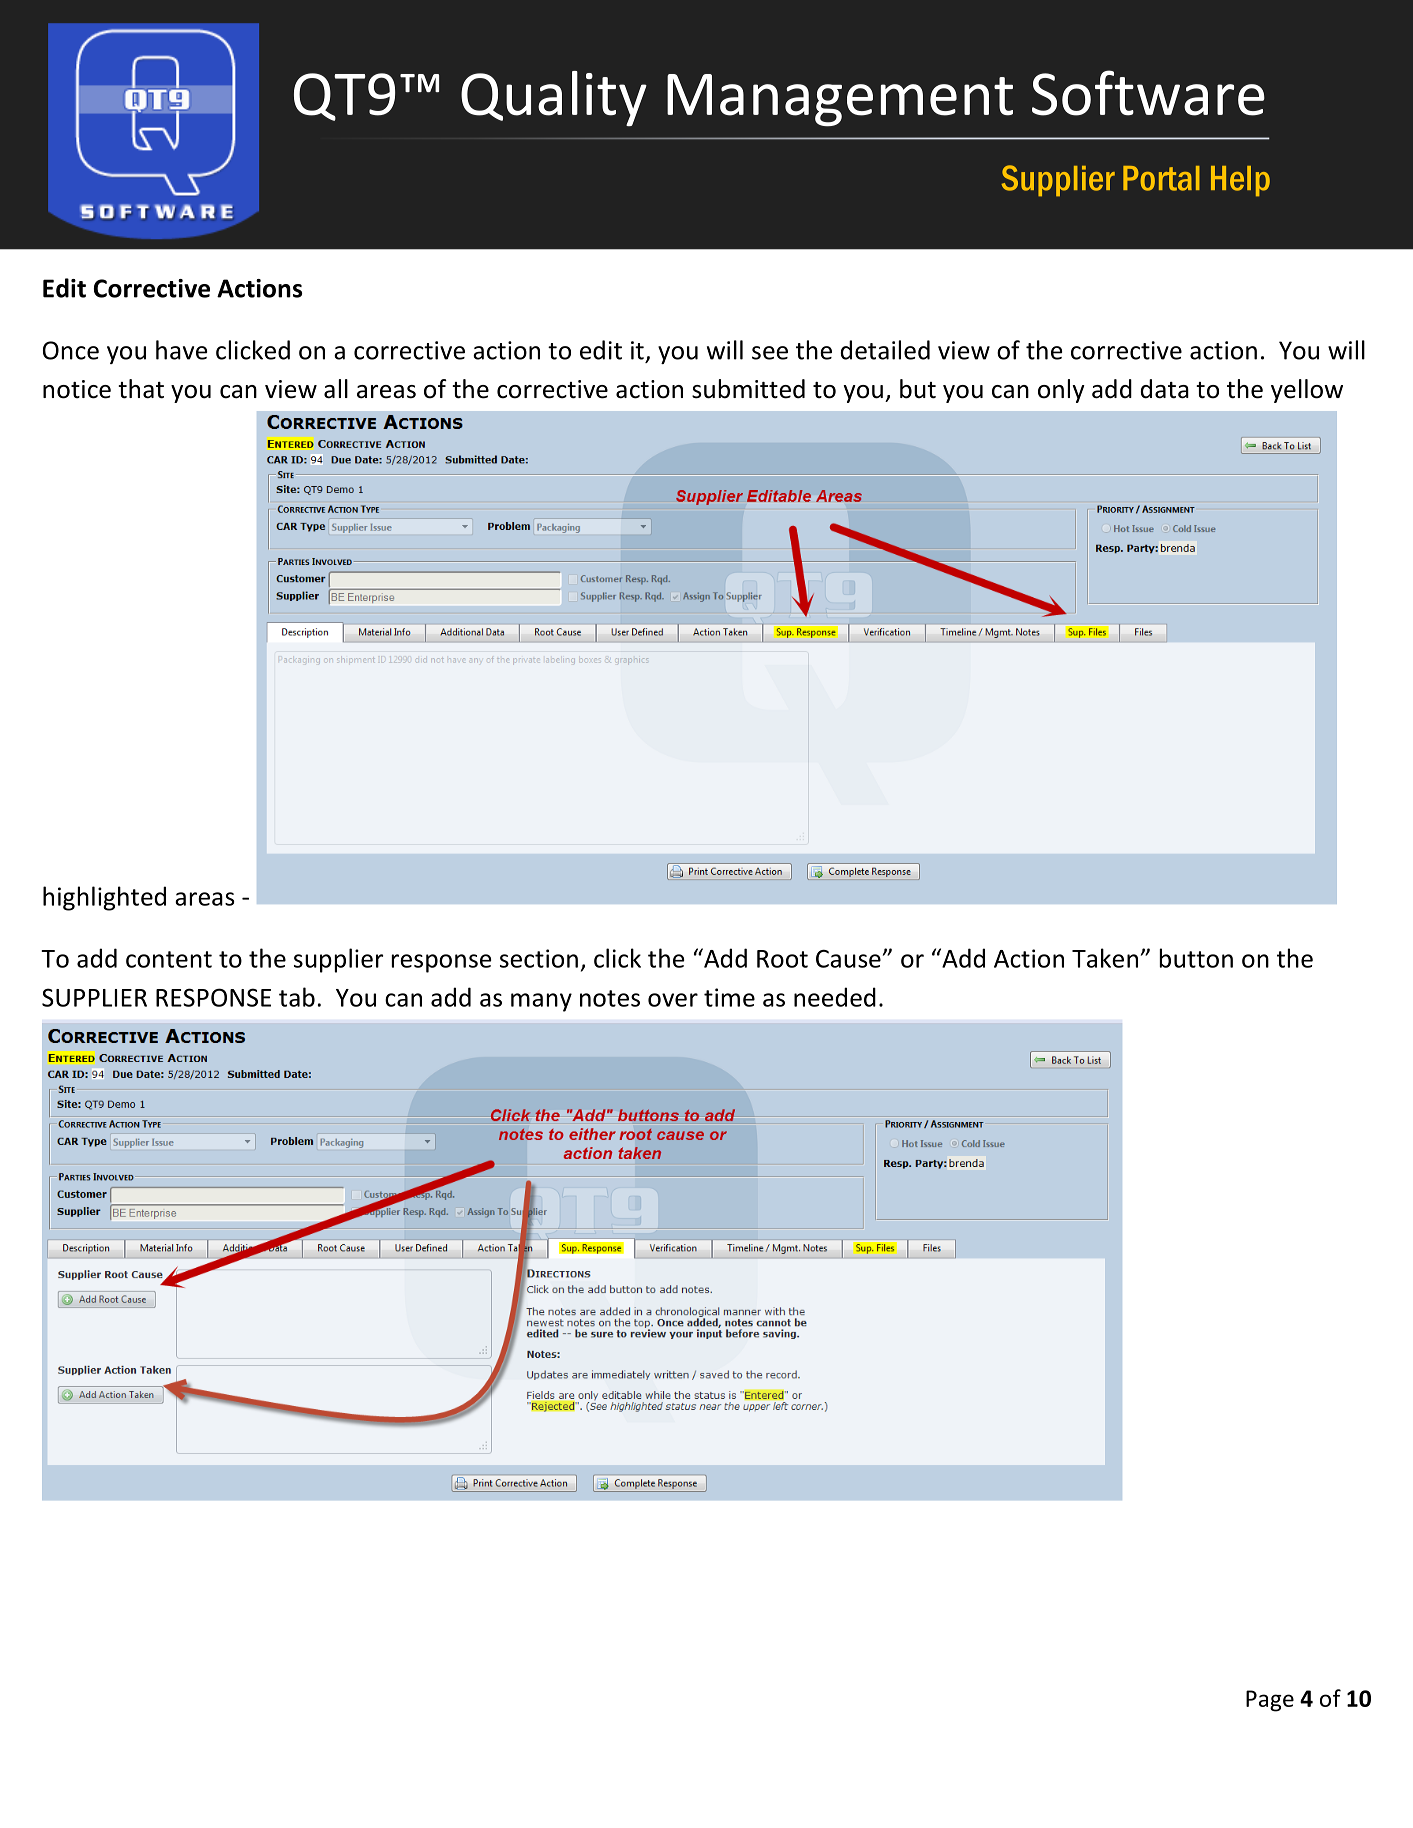 Image resolution: width=1413 pixels, height=1828 pixels. I want to click on have, so click(181, 350).
